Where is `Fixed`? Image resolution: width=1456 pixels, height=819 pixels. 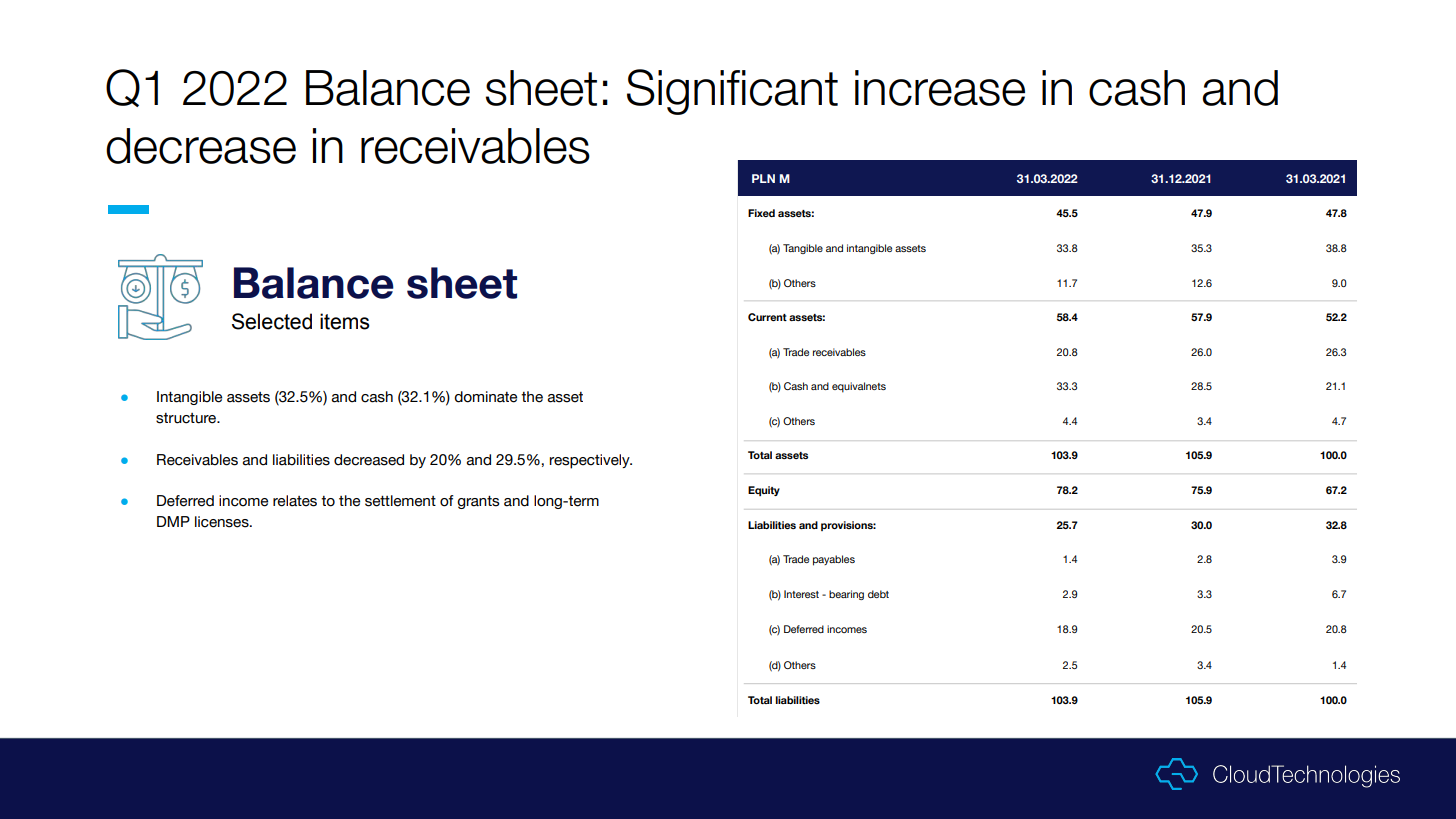 Fixed is located at coordinates (761, 213).
